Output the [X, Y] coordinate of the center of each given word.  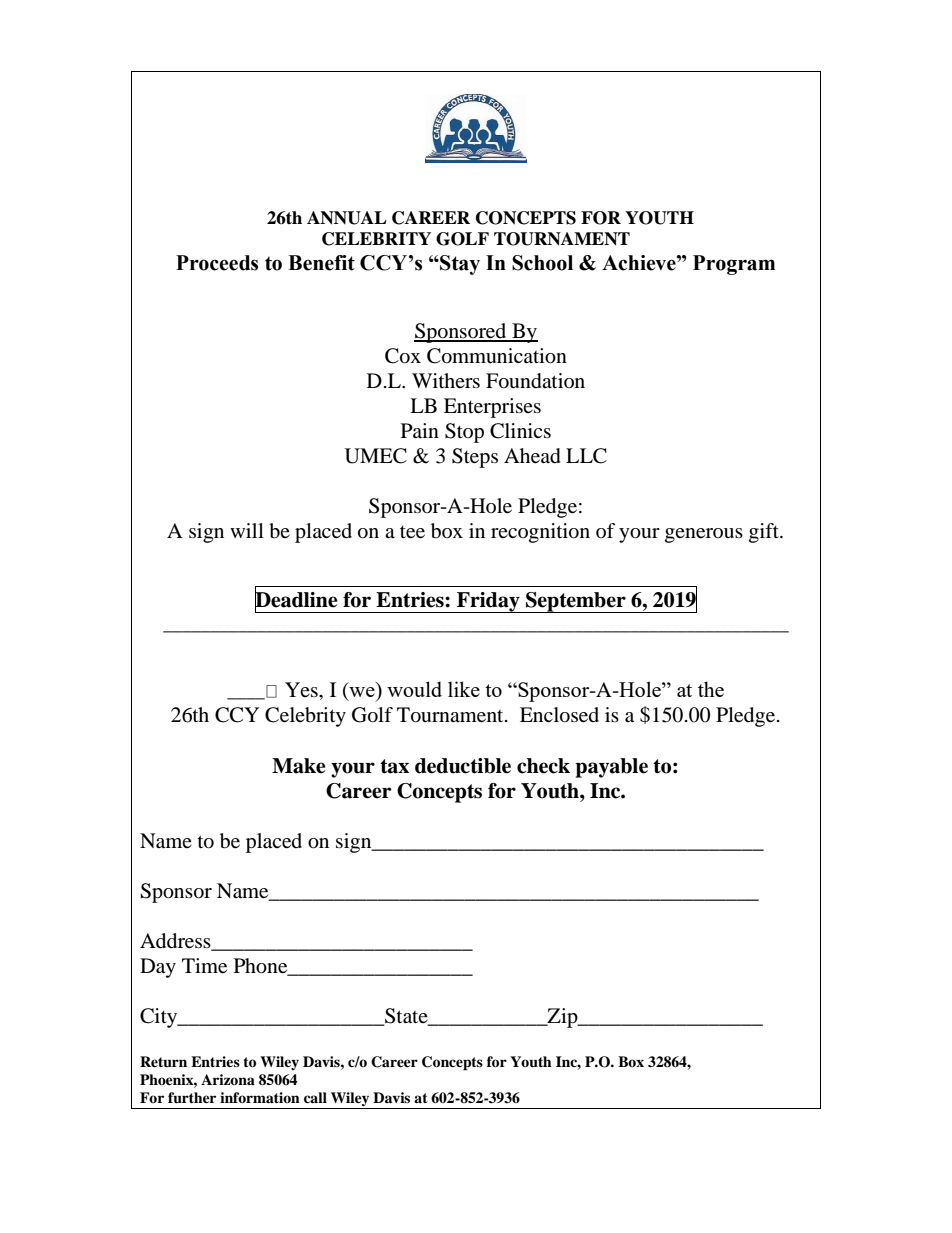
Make [299, 766]
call [315, 1097]
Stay [459, 265]
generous [704, 535]
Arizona [228, 1079]
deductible [463, 766]
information [260, 1097]
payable [611, 768]
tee [412, 532]
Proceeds [217, 263]
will [247, 530]
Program [734, 265]
